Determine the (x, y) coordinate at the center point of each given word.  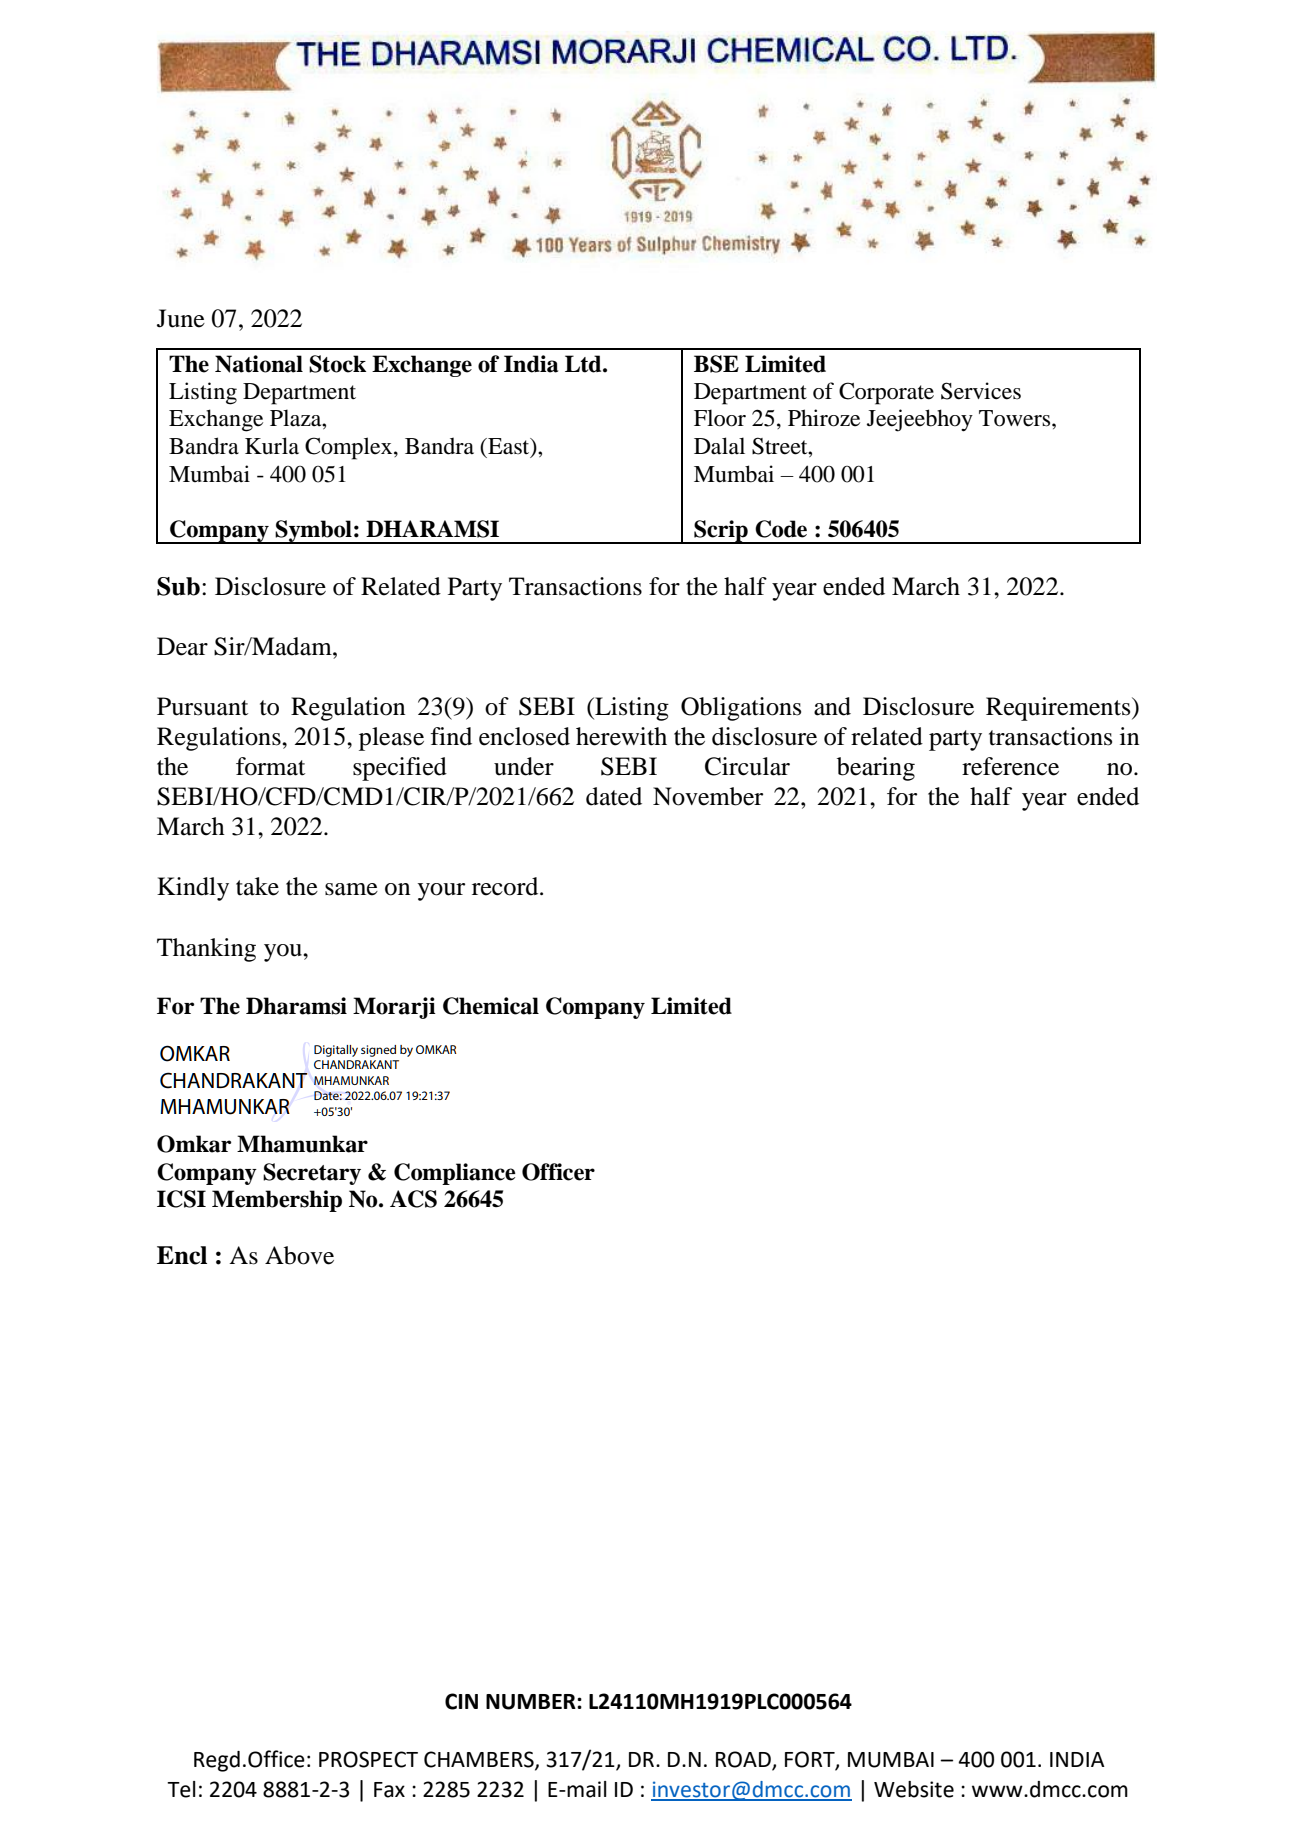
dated (614, 796)
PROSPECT (368, 1759)
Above (299, 1255)
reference (1010, 766)
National (259, 364)
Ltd (584, 364)
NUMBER (532, 1702)
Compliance (455, 1174)
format (270, 766)
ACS (413, 1199)
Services (981, 391)
